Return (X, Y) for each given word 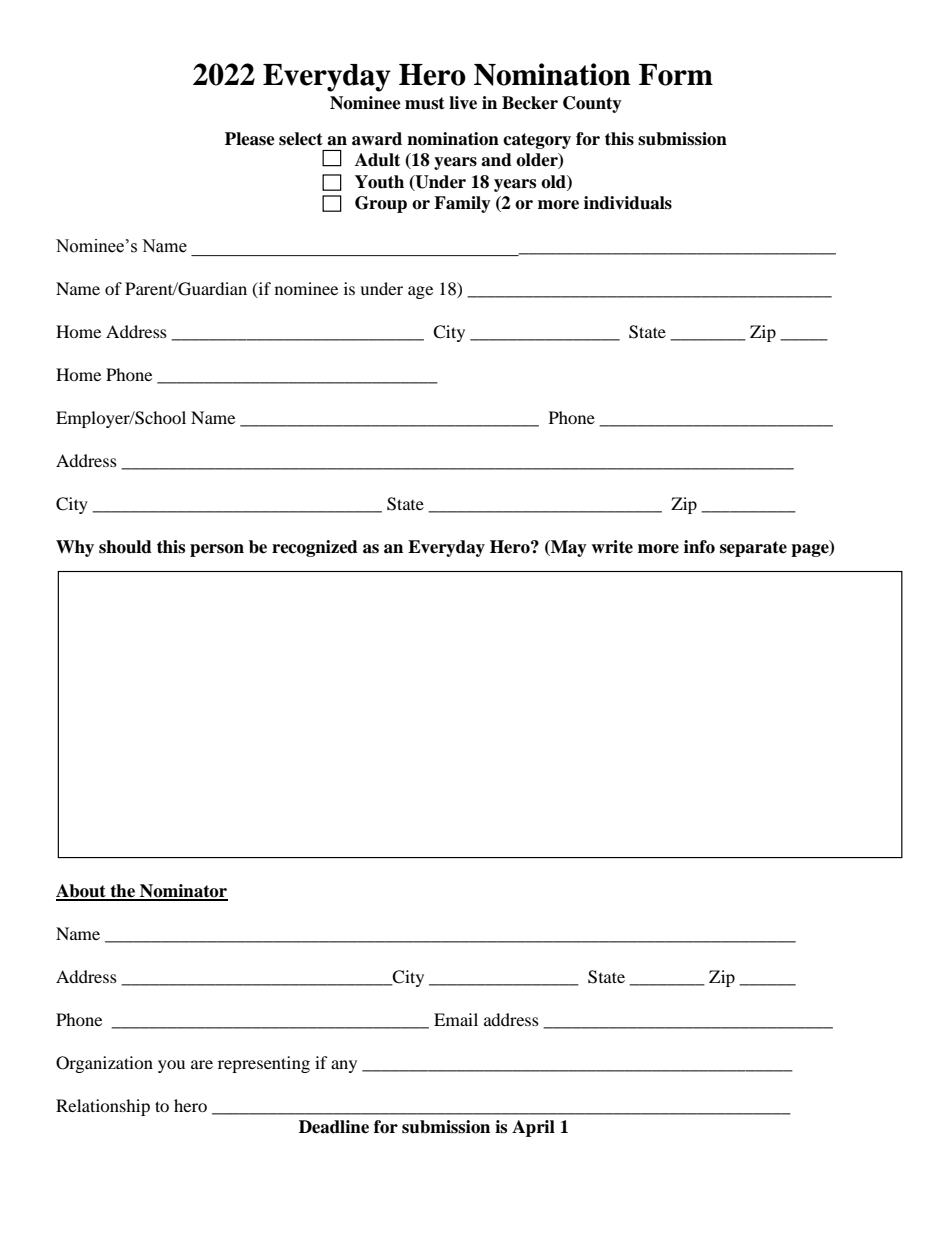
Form (676, 75)
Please (250, 139)
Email (456, 1019)
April (533, 1128)
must (425, 103)
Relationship (103, 1107)
